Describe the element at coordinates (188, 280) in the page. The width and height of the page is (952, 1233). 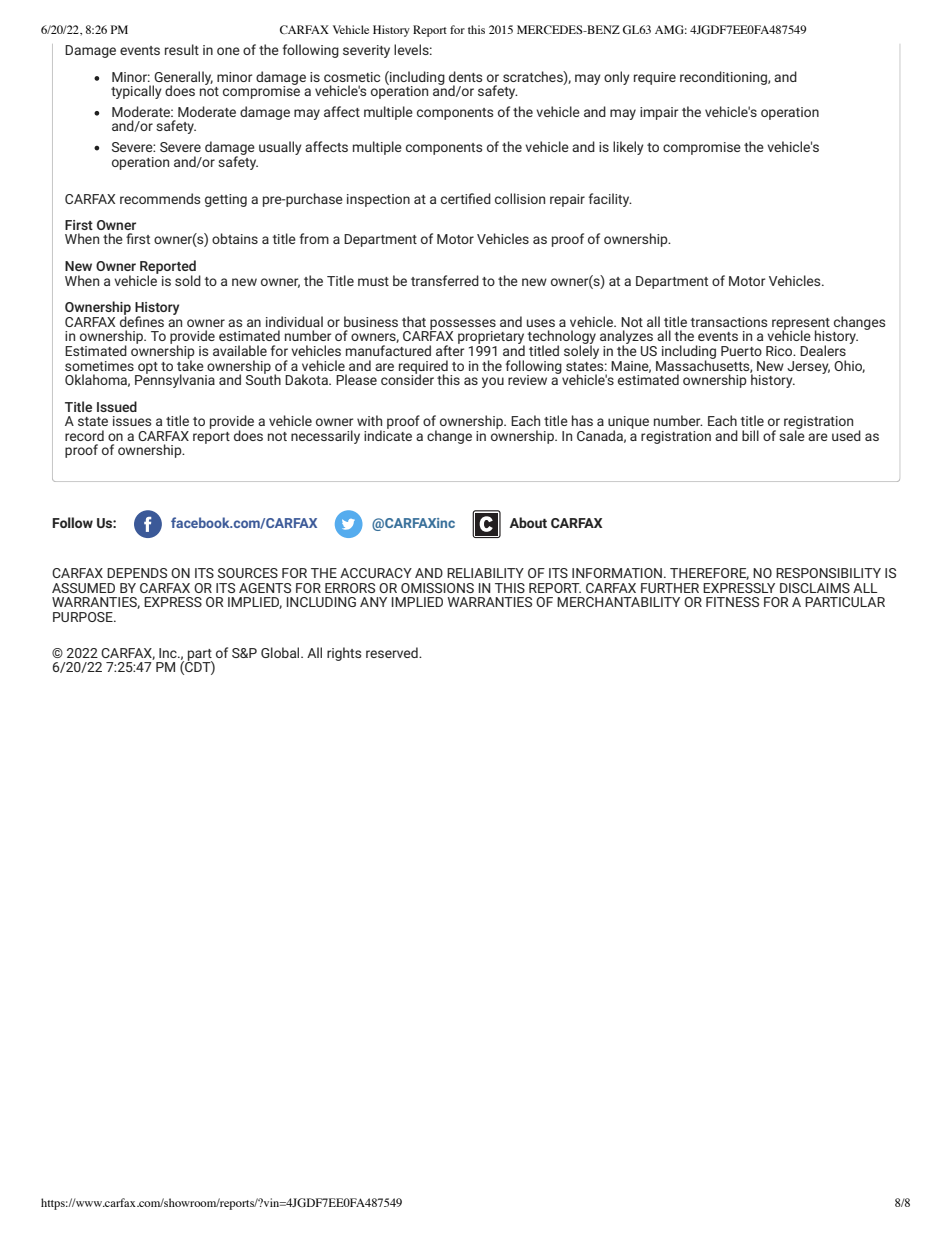
I see `sold` at that location.
